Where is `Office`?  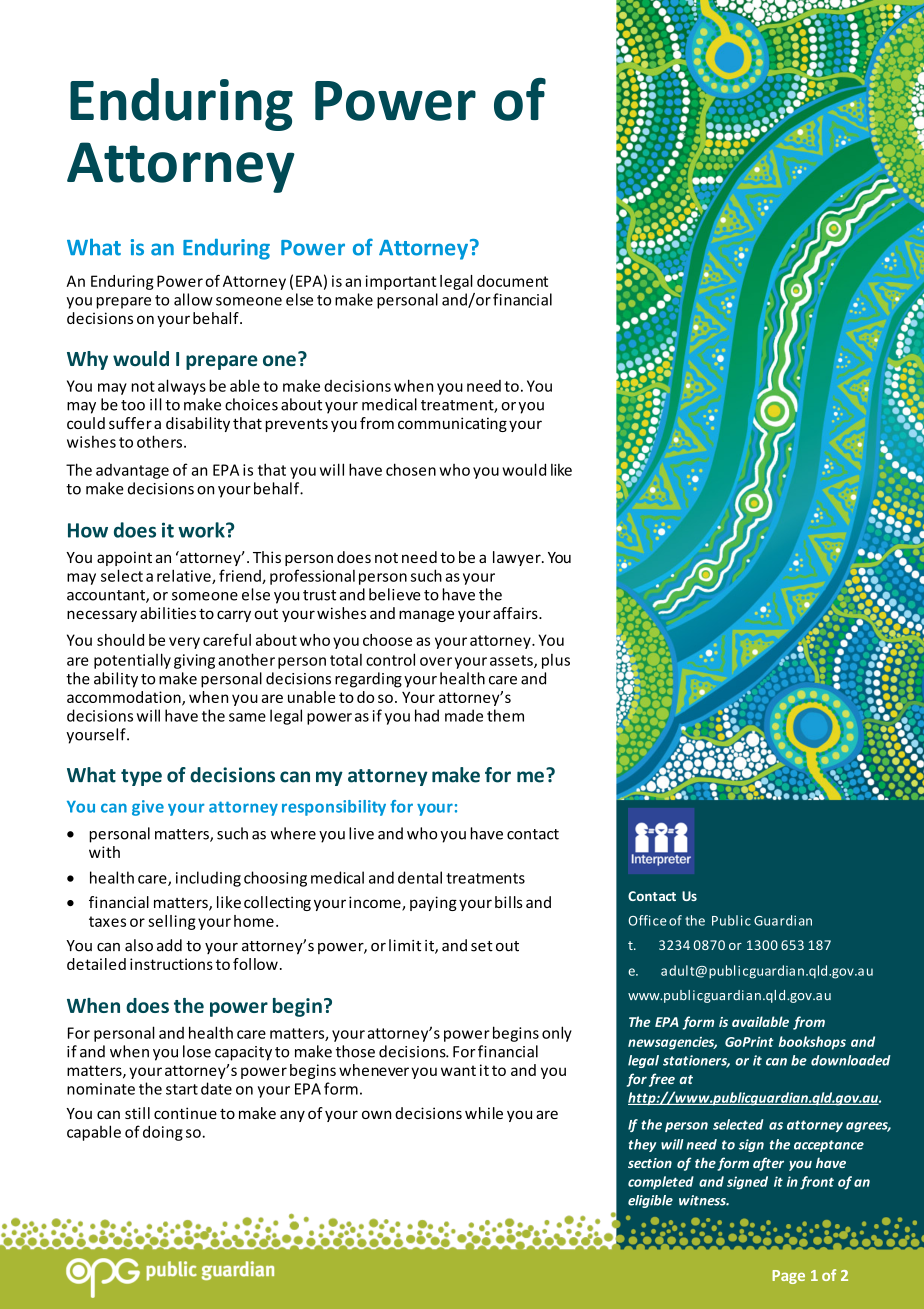 Office is located at coordinates (647, 920).
